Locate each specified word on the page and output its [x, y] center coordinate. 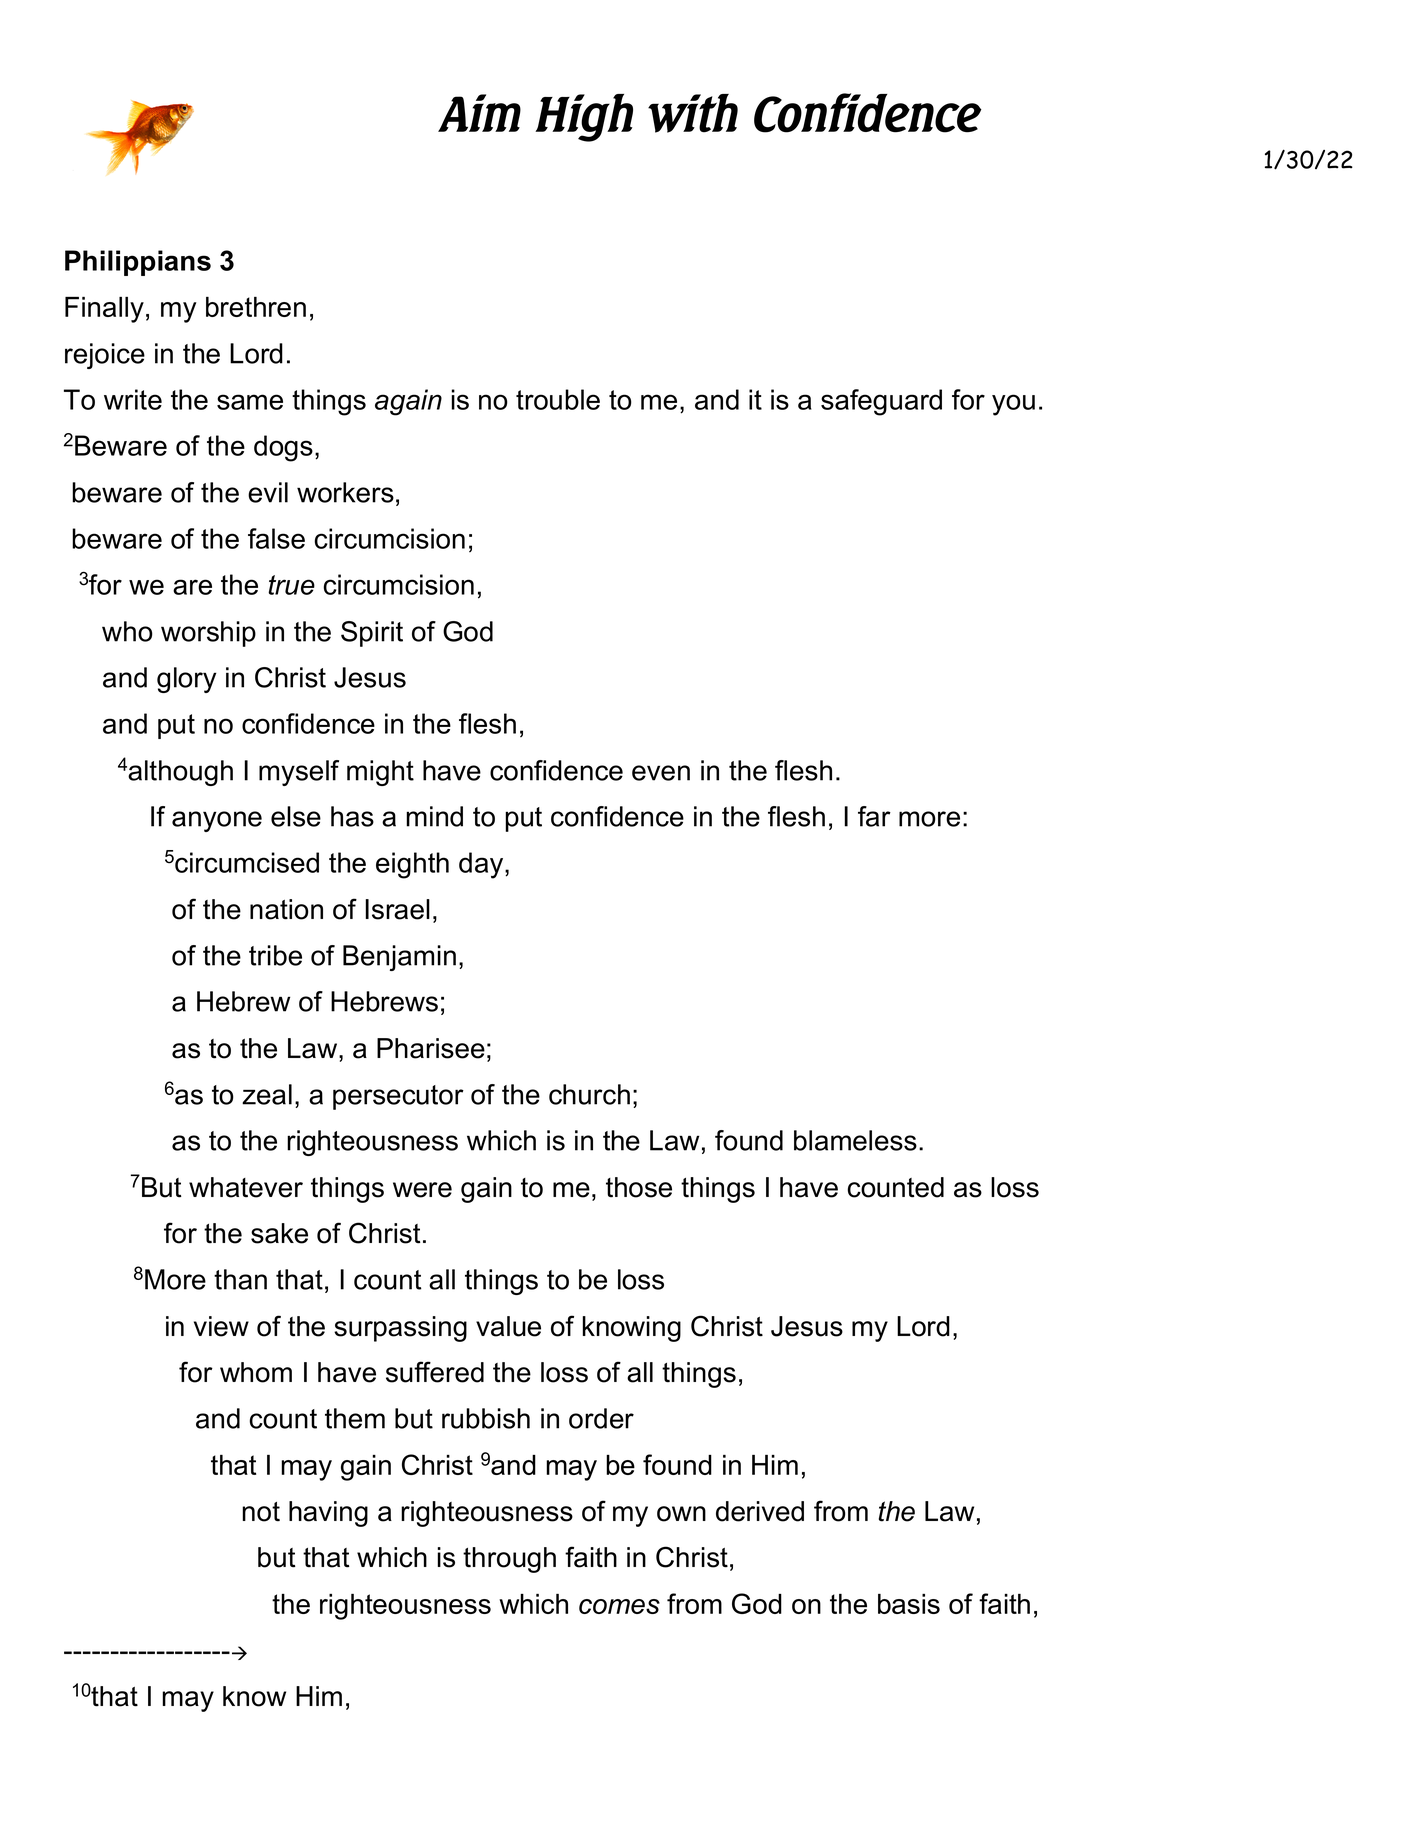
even [661, 773]
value [508, 1326]
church [589, 1094]
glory [186, 680]
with [693, 113]
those [639, 1187]
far [874, 816]
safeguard [881, 402]
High [584, 118]
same [250, 402]
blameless [855, 1140]
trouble [558, 399]
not [261, 1512]
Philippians [138, 263]
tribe [275, 955]
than [240, 1279]
